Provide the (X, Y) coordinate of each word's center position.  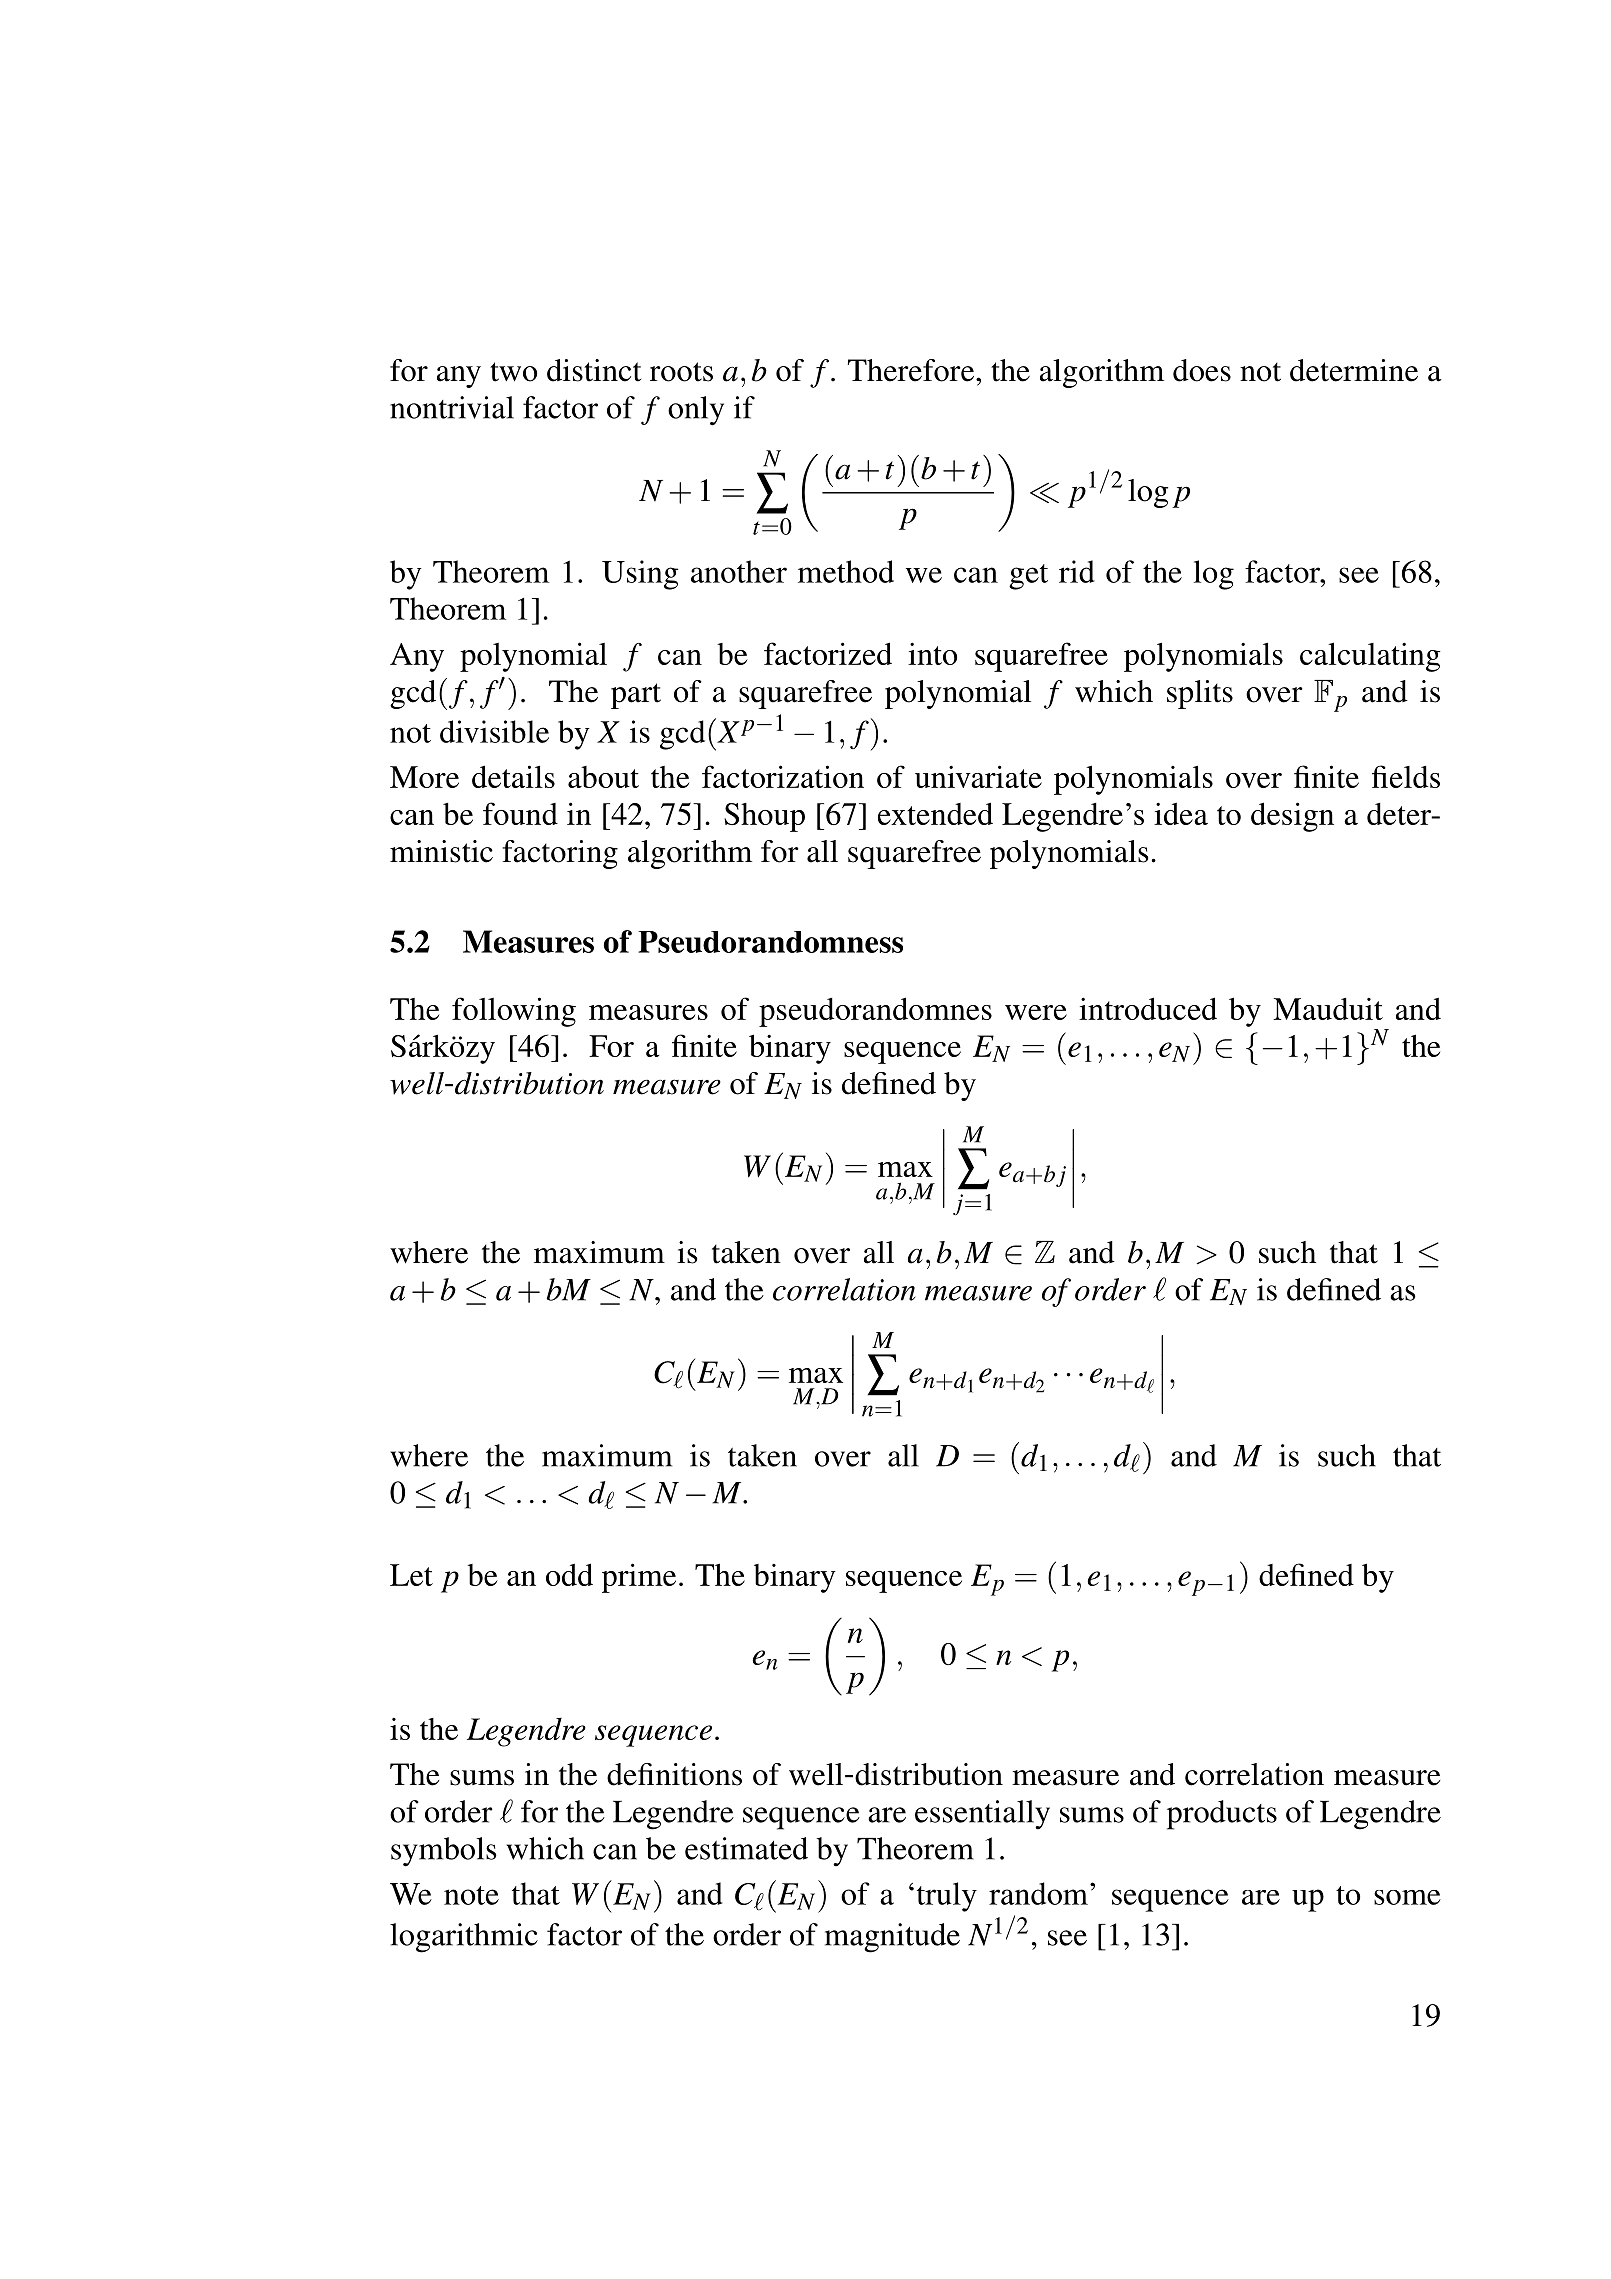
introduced (1148, 1008)
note (471, 1895)
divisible (494, 731)
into (932, 654)
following (514, 1012)
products (1222, 1815)
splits (1200, 694)
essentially (982, 1815)
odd (569, 1574)
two (513, 372)
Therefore (912, 370)
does (1202, 370)
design (1292, 817)
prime (639, 1578)
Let (411, 1575)
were (1036, 1012)
